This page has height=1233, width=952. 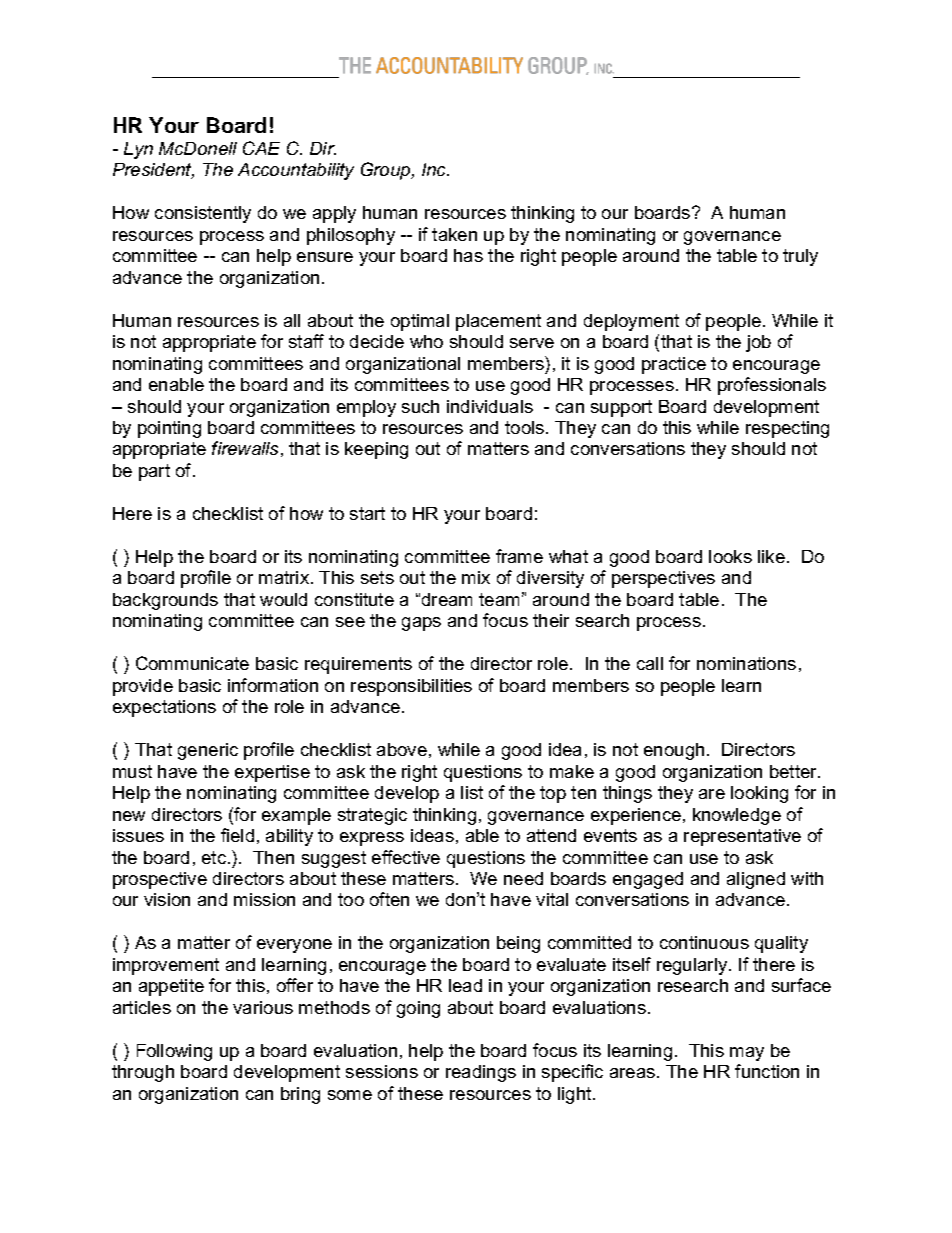 What do you see at coordinates (447, 599) in the page?
I see `dream` at bounding box center [447, 599].
